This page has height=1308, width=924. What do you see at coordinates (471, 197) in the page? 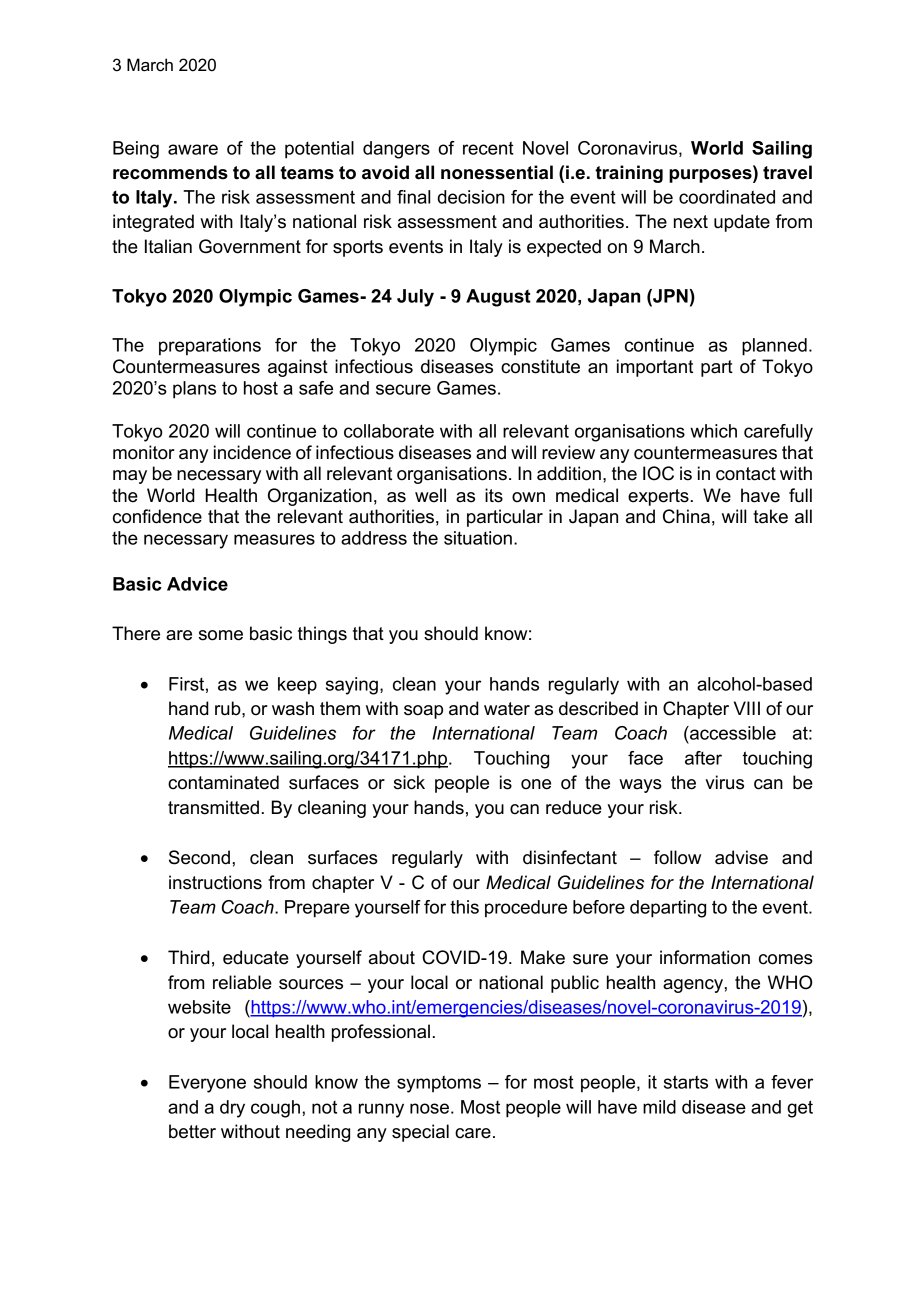
I see `decision` at bounding box center [471, 197].
